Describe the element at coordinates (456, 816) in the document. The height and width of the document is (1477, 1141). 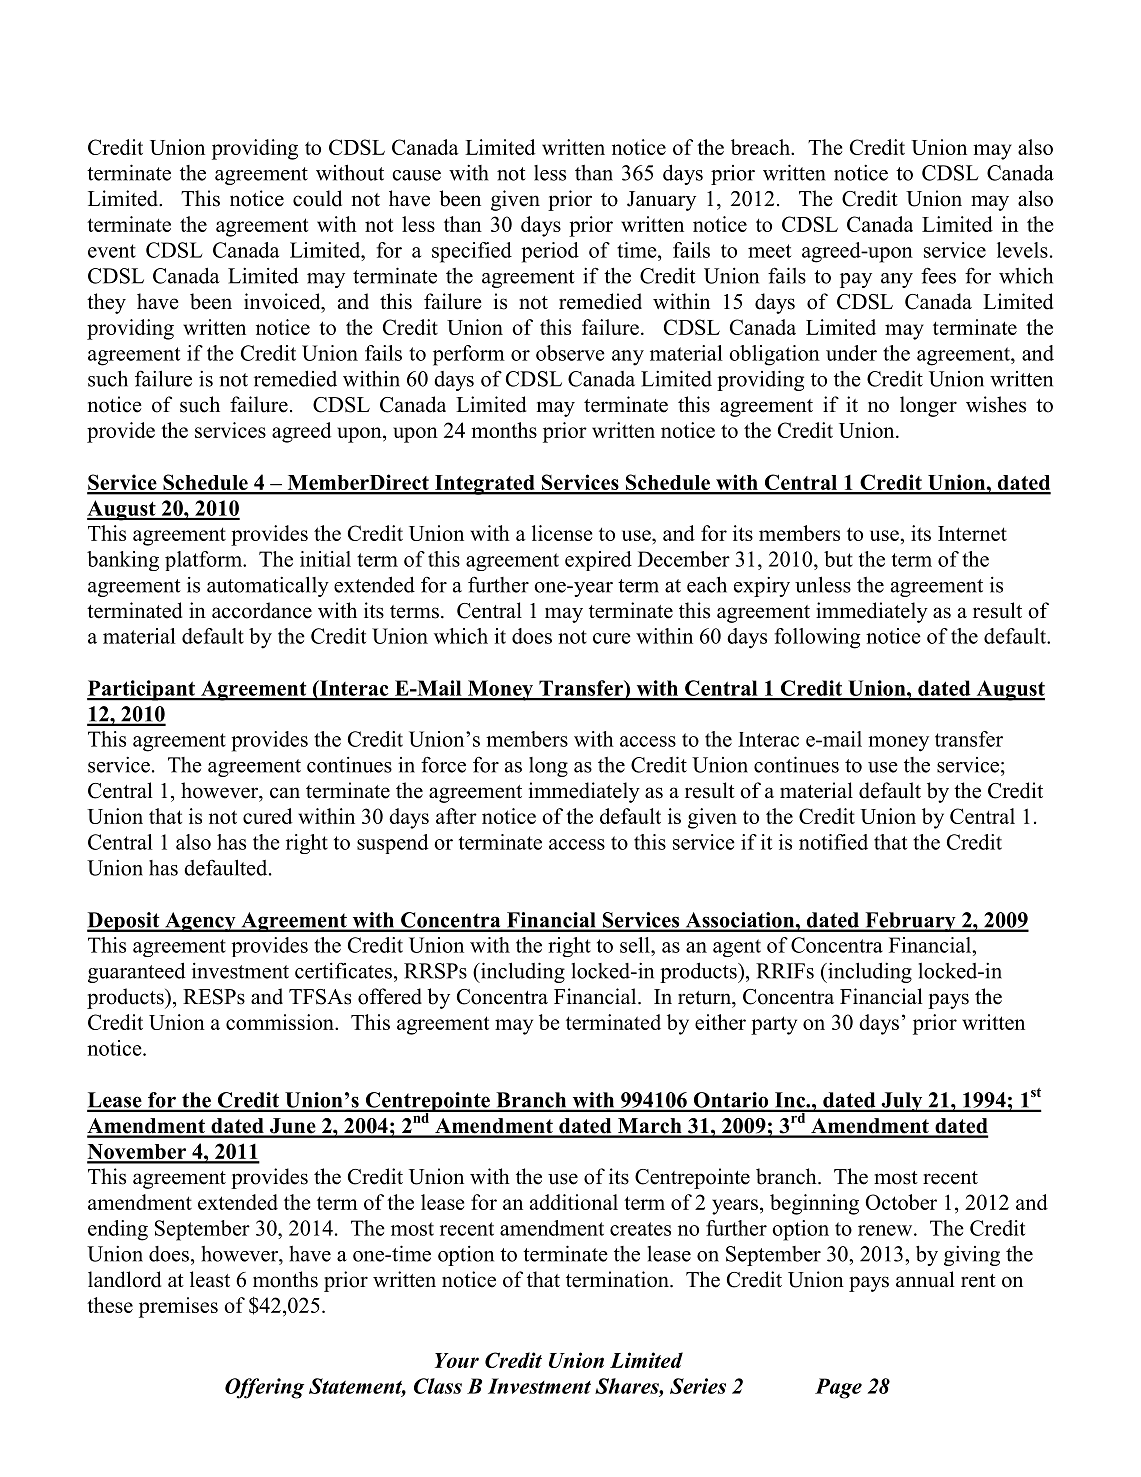
I see `after` at that location.
